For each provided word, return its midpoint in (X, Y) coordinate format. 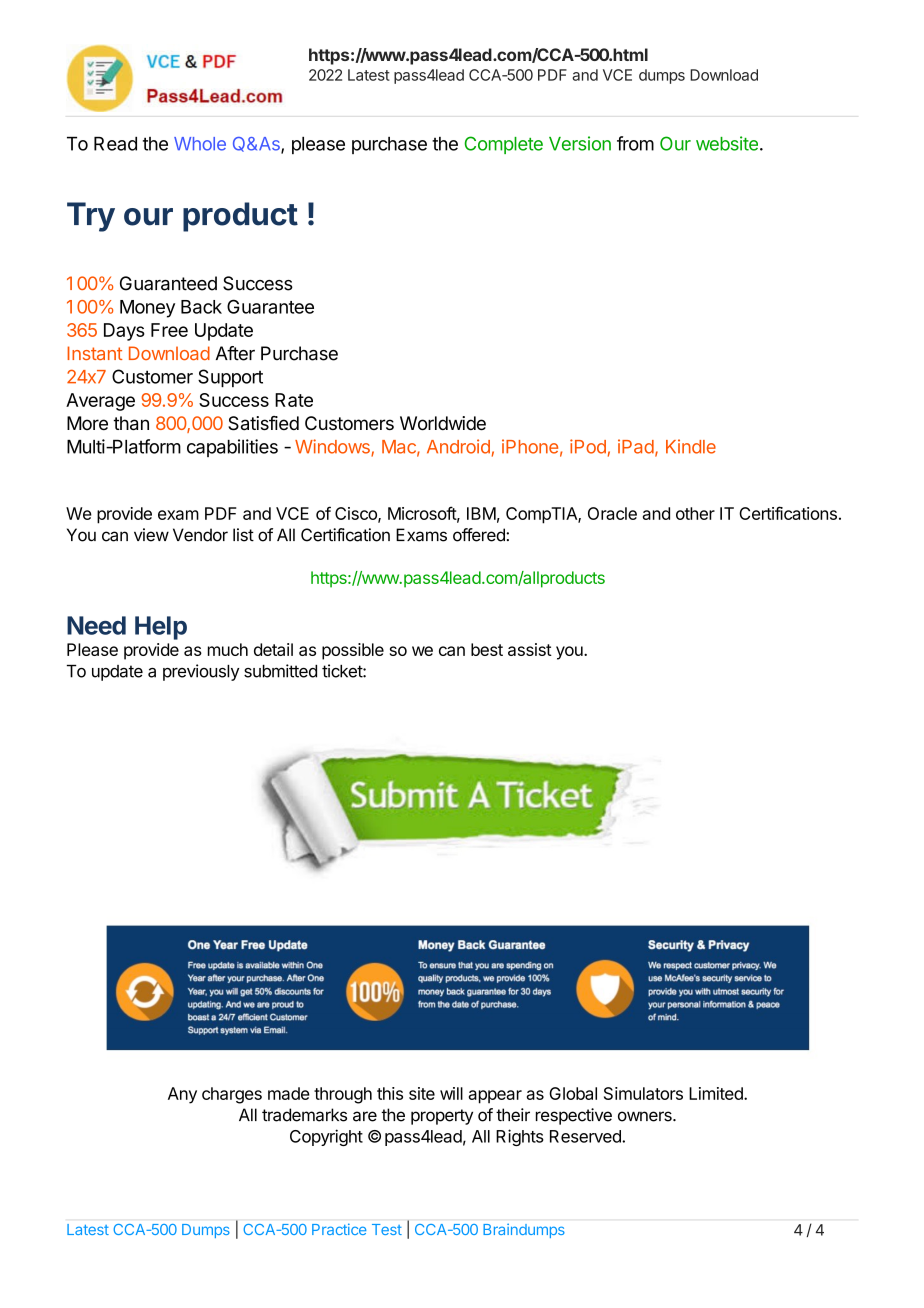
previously (201, 672)
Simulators (643, 1093)
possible (353, 651)
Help (161, 628)
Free (169, 330)
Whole (200, 144)
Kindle (691, 446)
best (487, 649)
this (390, 1093)
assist (530, 649)
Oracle (612, 513)
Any (182, 1095)
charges (232, 1095)
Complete (504, 145)
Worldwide (443, 423)
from (635, 143)
